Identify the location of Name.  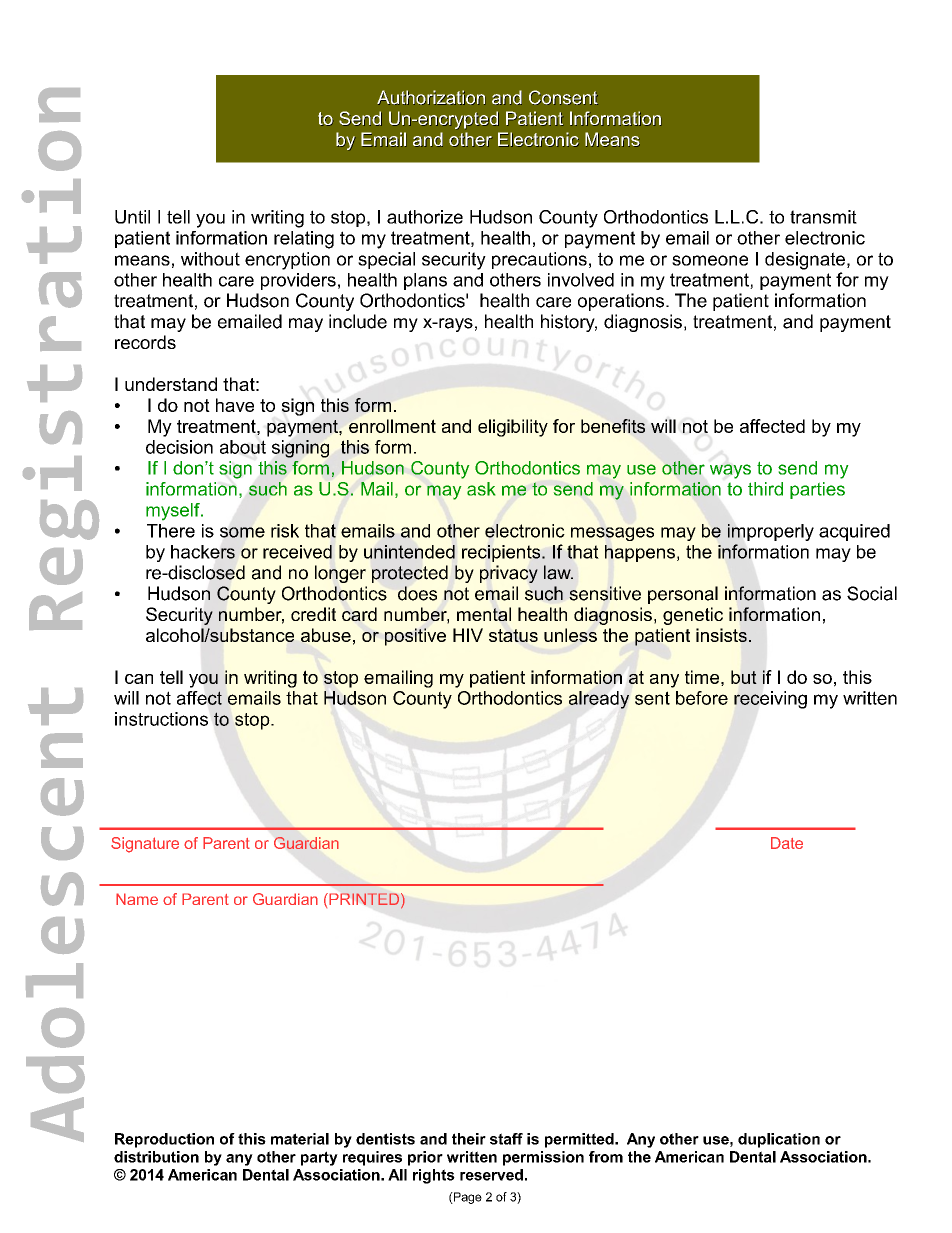
(137, 899).
